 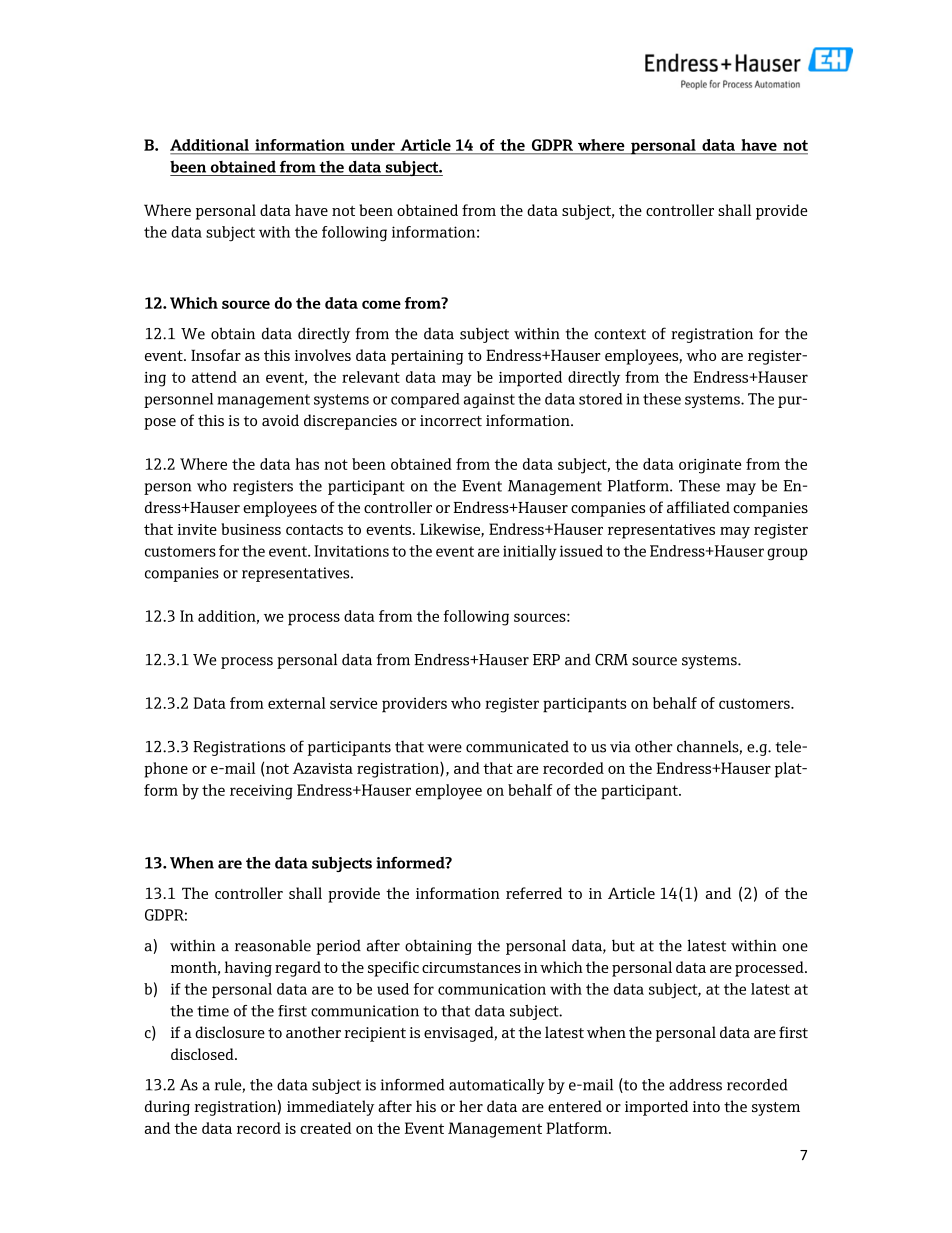 I want to click on Insofar, so click(x=216, y=355).
